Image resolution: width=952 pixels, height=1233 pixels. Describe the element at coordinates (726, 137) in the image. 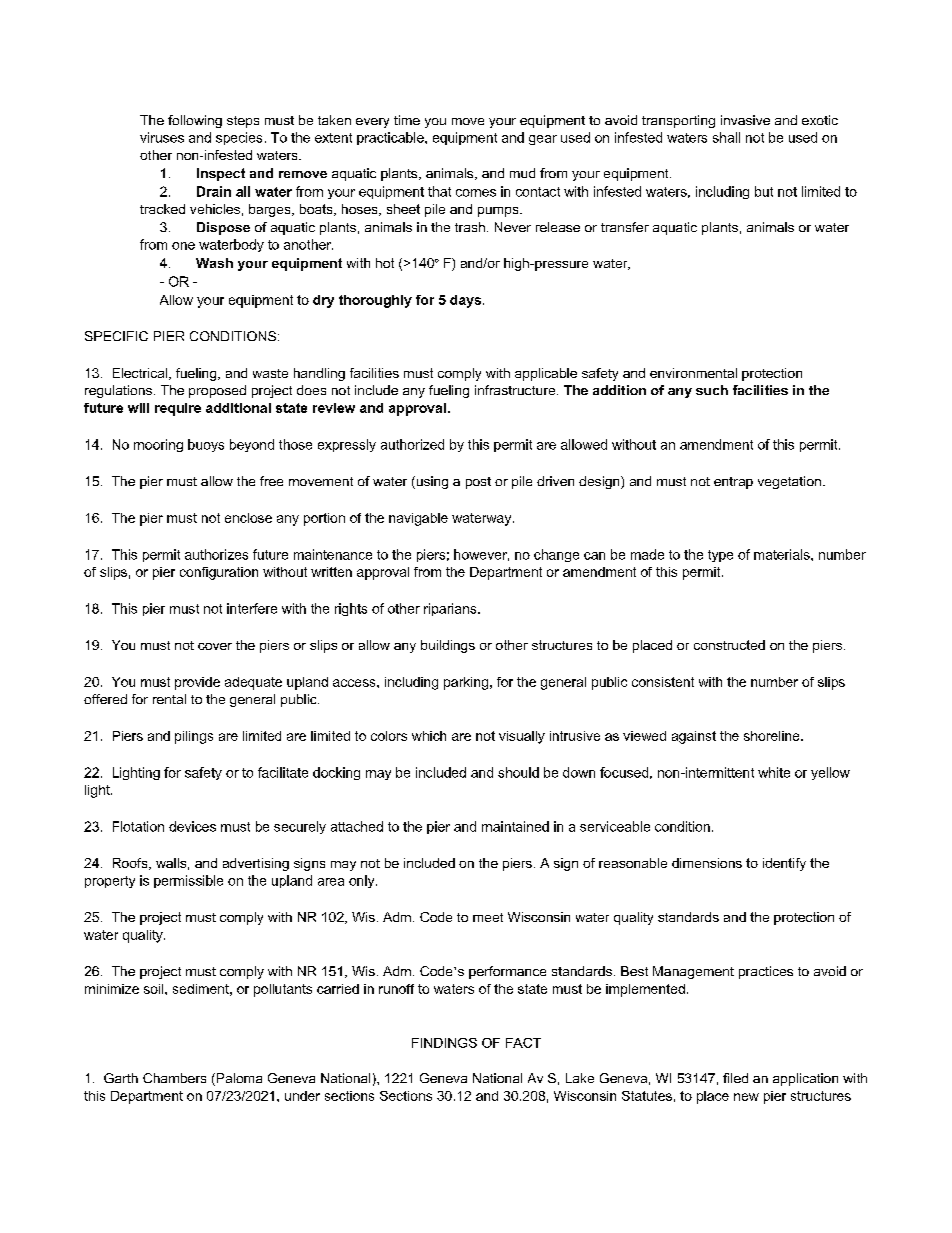

I see `shall` at that location.
